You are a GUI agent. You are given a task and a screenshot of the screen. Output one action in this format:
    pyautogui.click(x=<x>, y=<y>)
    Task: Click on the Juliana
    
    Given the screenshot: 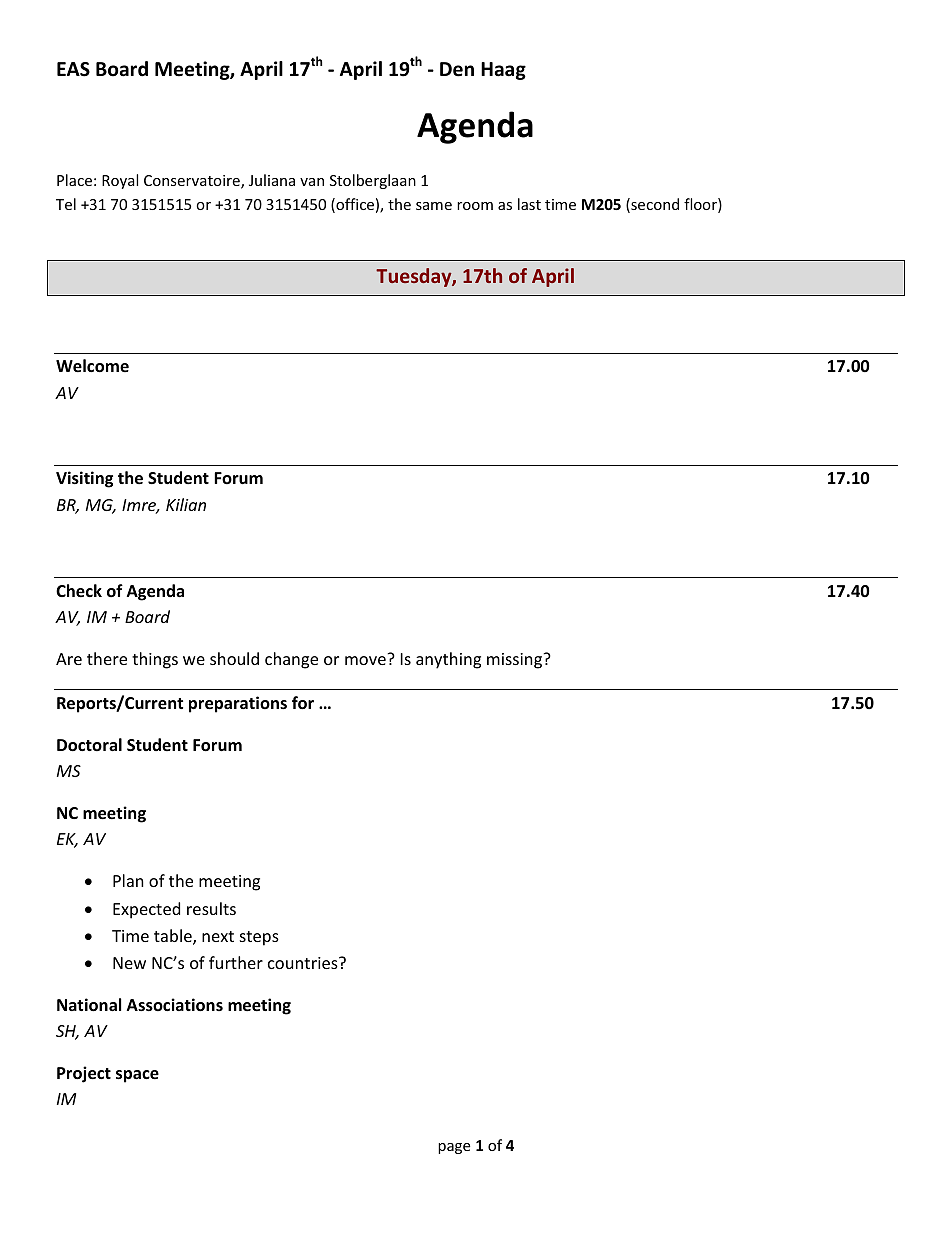 What is the action you would take?
    pyautogui.click(x=272, y=180)
